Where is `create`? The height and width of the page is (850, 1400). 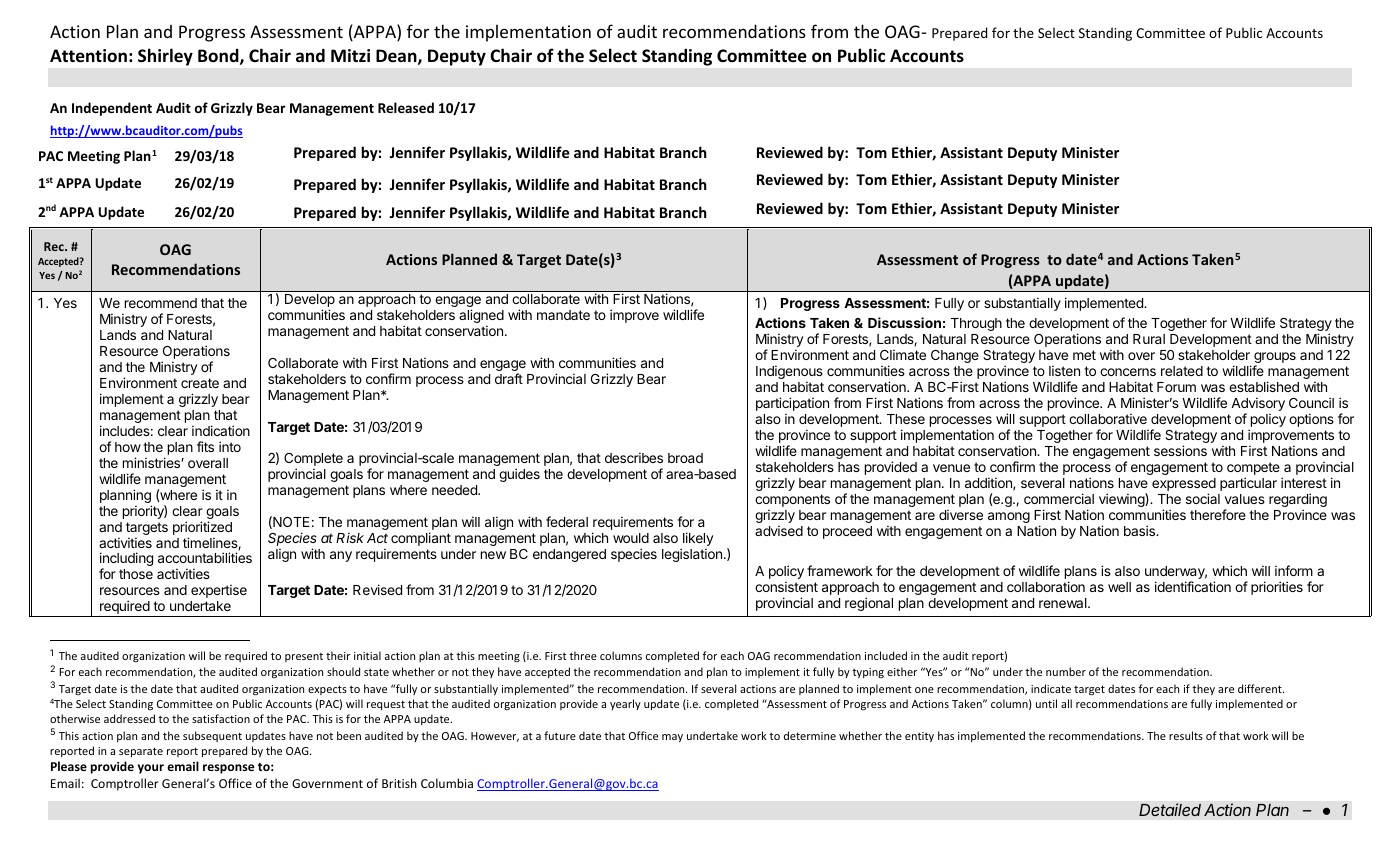
create is located at coordinates (200, 383).
